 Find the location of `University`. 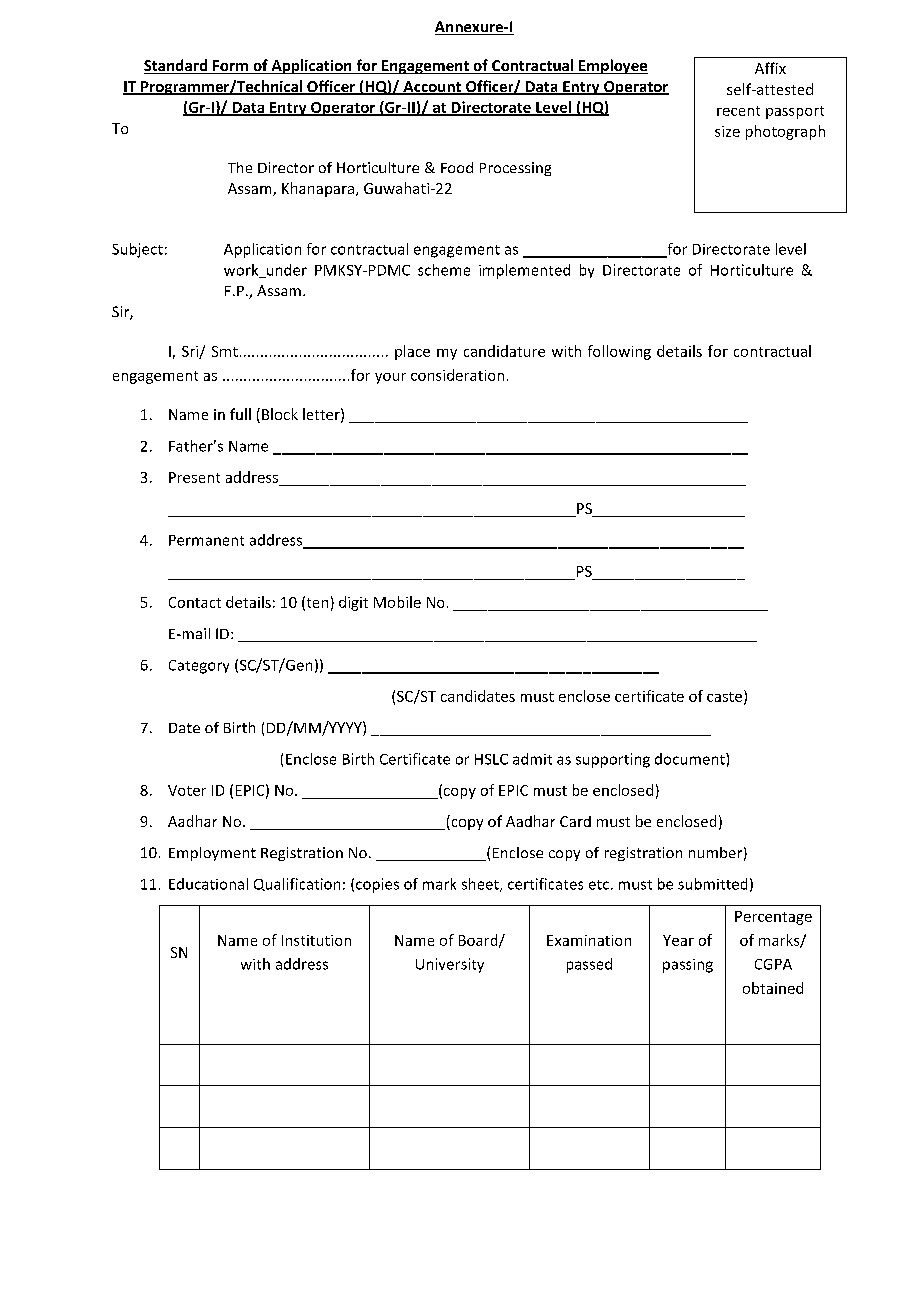

University is located at coordinates (450, 965).
